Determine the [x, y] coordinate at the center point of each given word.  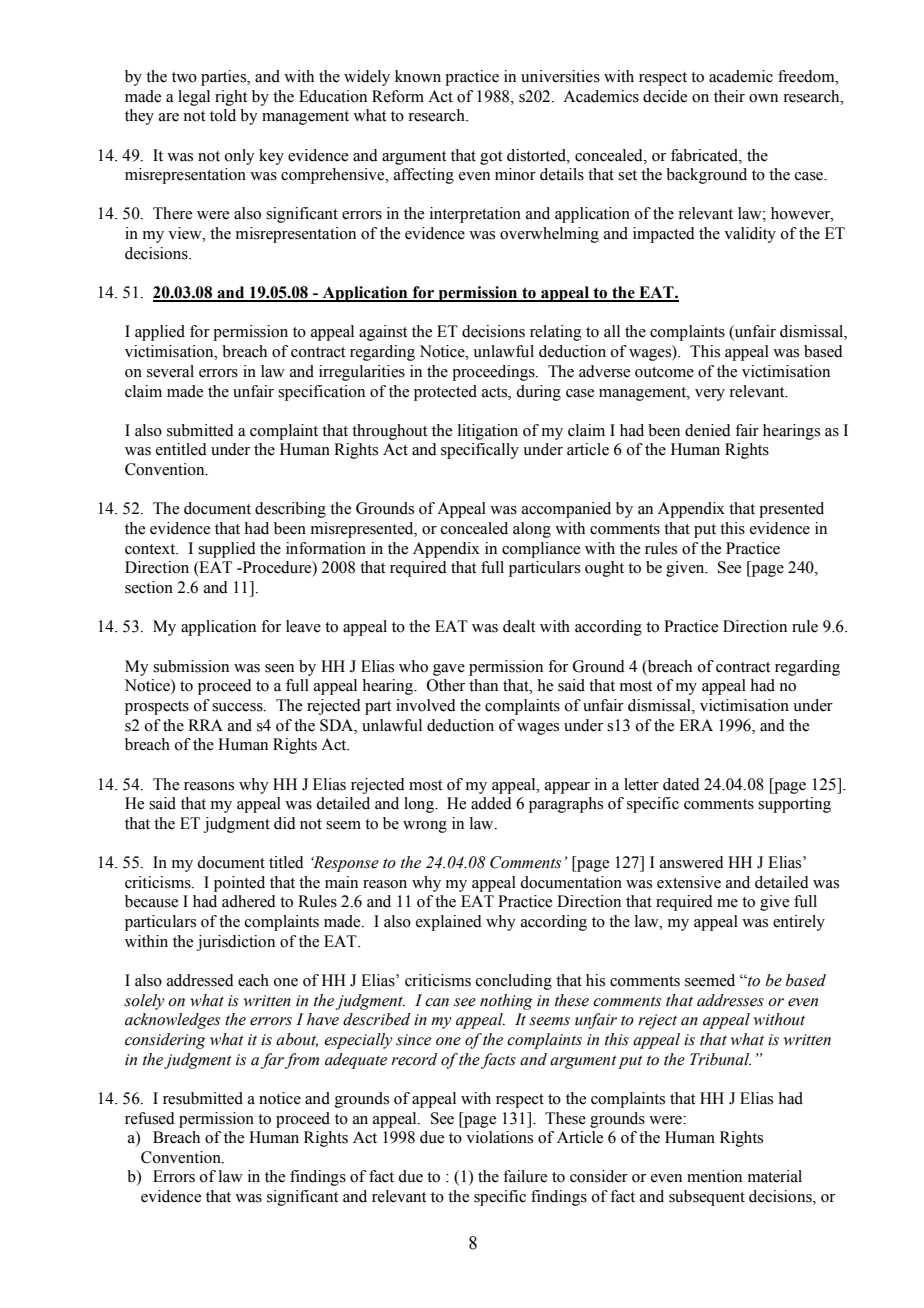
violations [499, 1137]
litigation [488, 432]
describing [290, 510]
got [491, 158]
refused [150, 1118]
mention [714, 1176]
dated [681, 784]
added [491, 803]
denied [708, 430]
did [285, 823]
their [729, 96]
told [223, 115]
